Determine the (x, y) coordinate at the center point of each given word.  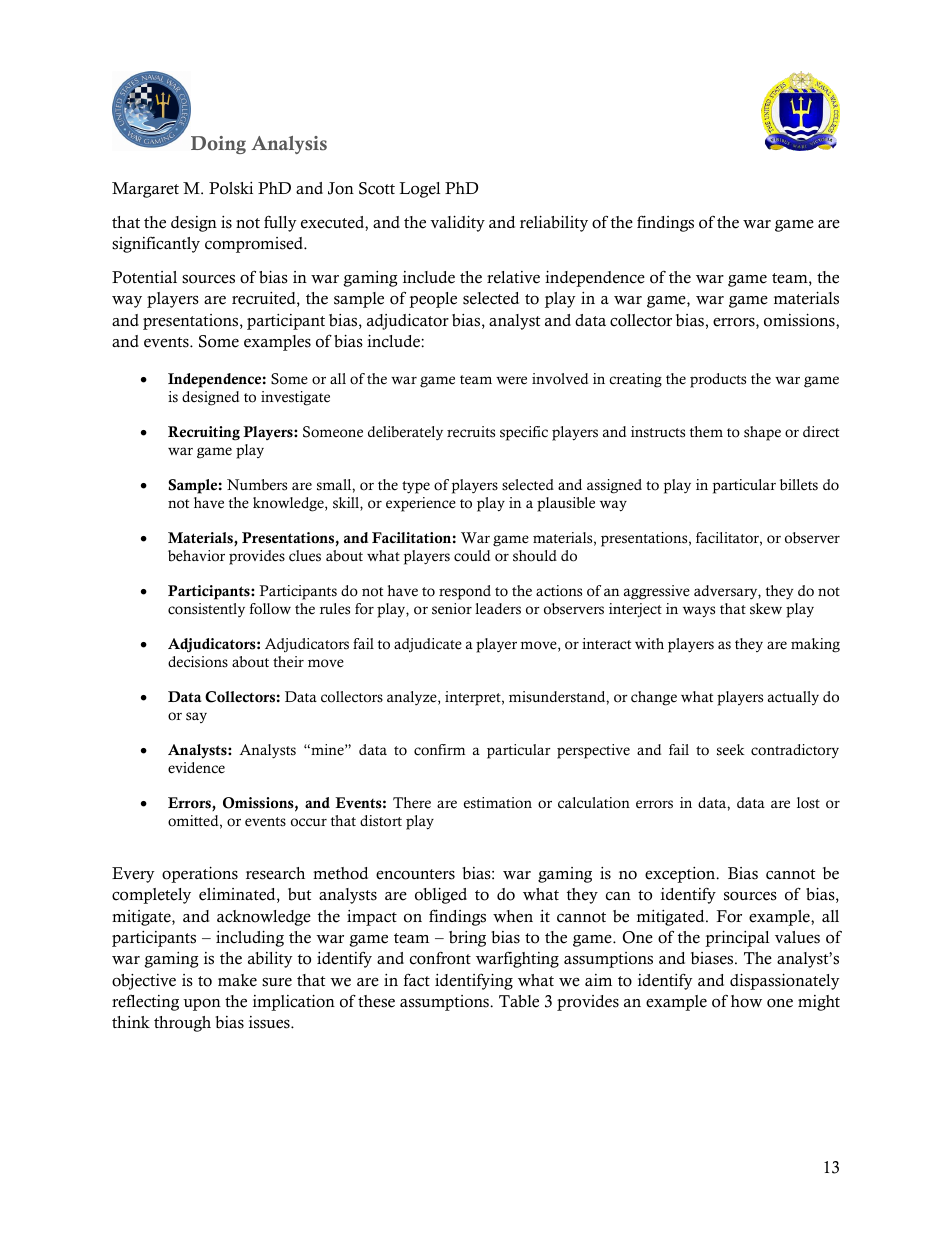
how (746, 1001)
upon (202, 1004)
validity (457, 223)
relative (513, 277)
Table (519, 1001)
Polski (231, 188)
